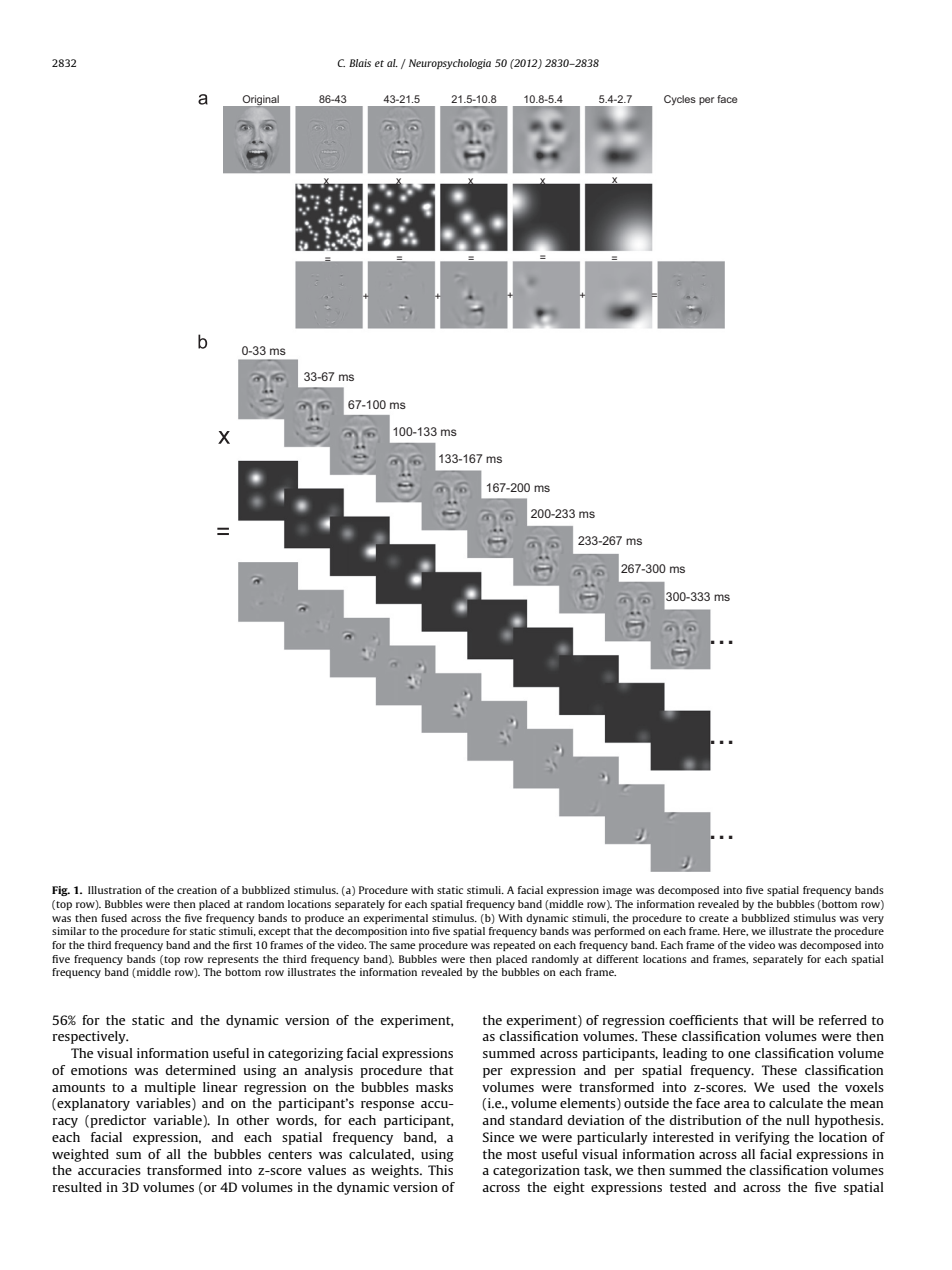 The height and width of the screenshot is (1270, 952). What do you see at coordinates (680, 100) in the screenshot?
I see `Cycles` at bounding box center [680, 100].
